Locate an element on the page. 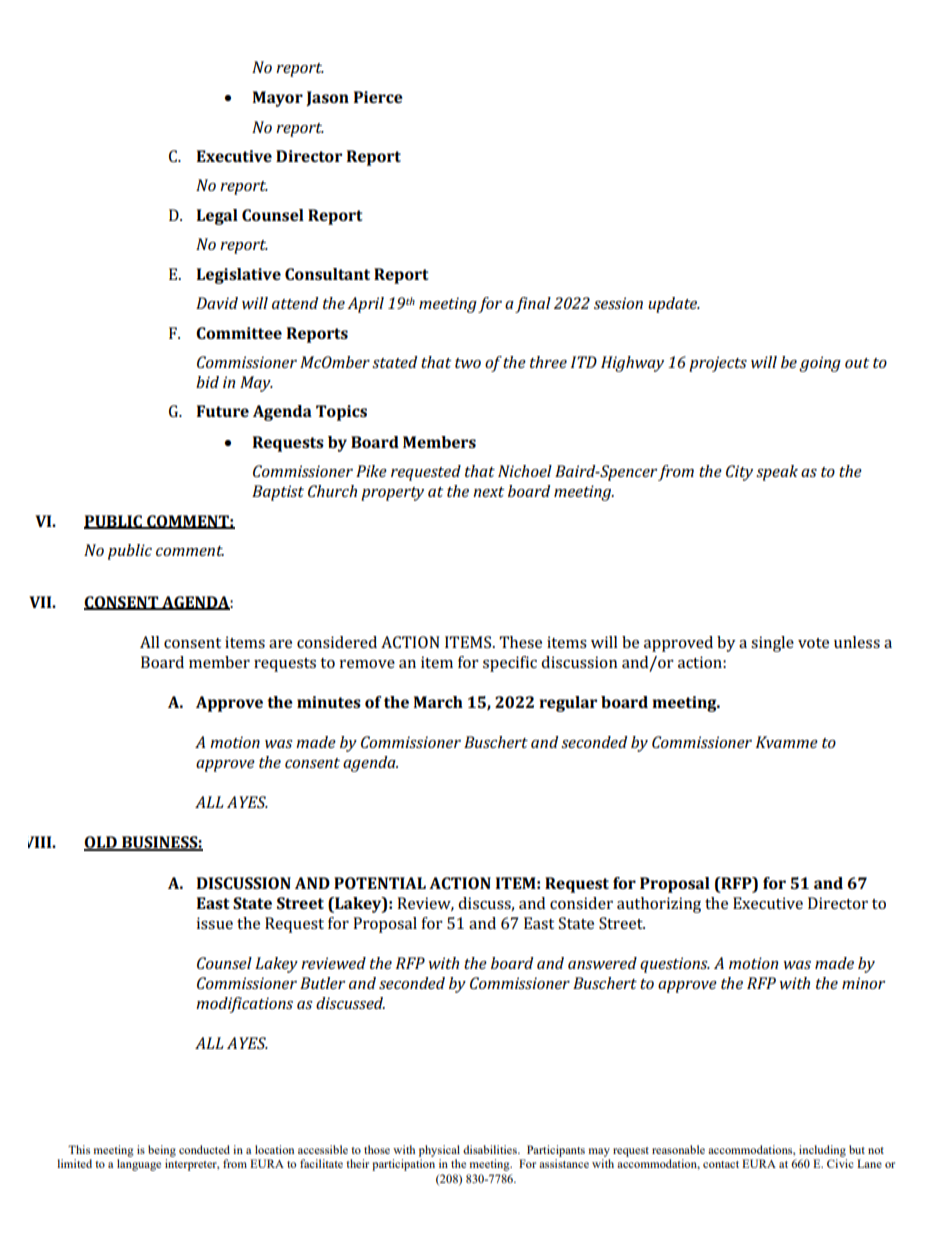 The image size is (952, 1233). Future is located at coordinates (223, 411).
